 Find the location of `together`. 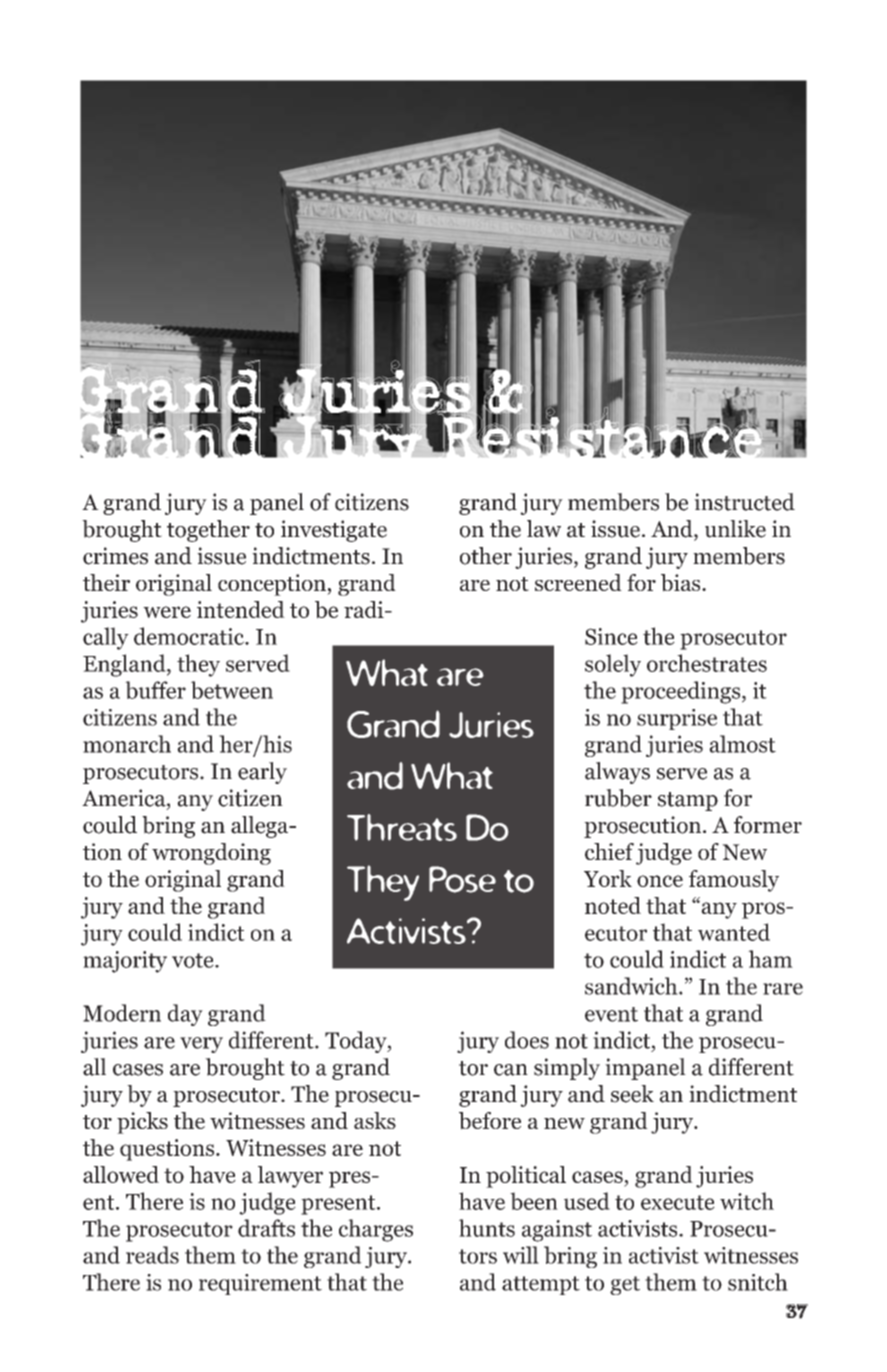

together is located at coordinates (208, 531).
